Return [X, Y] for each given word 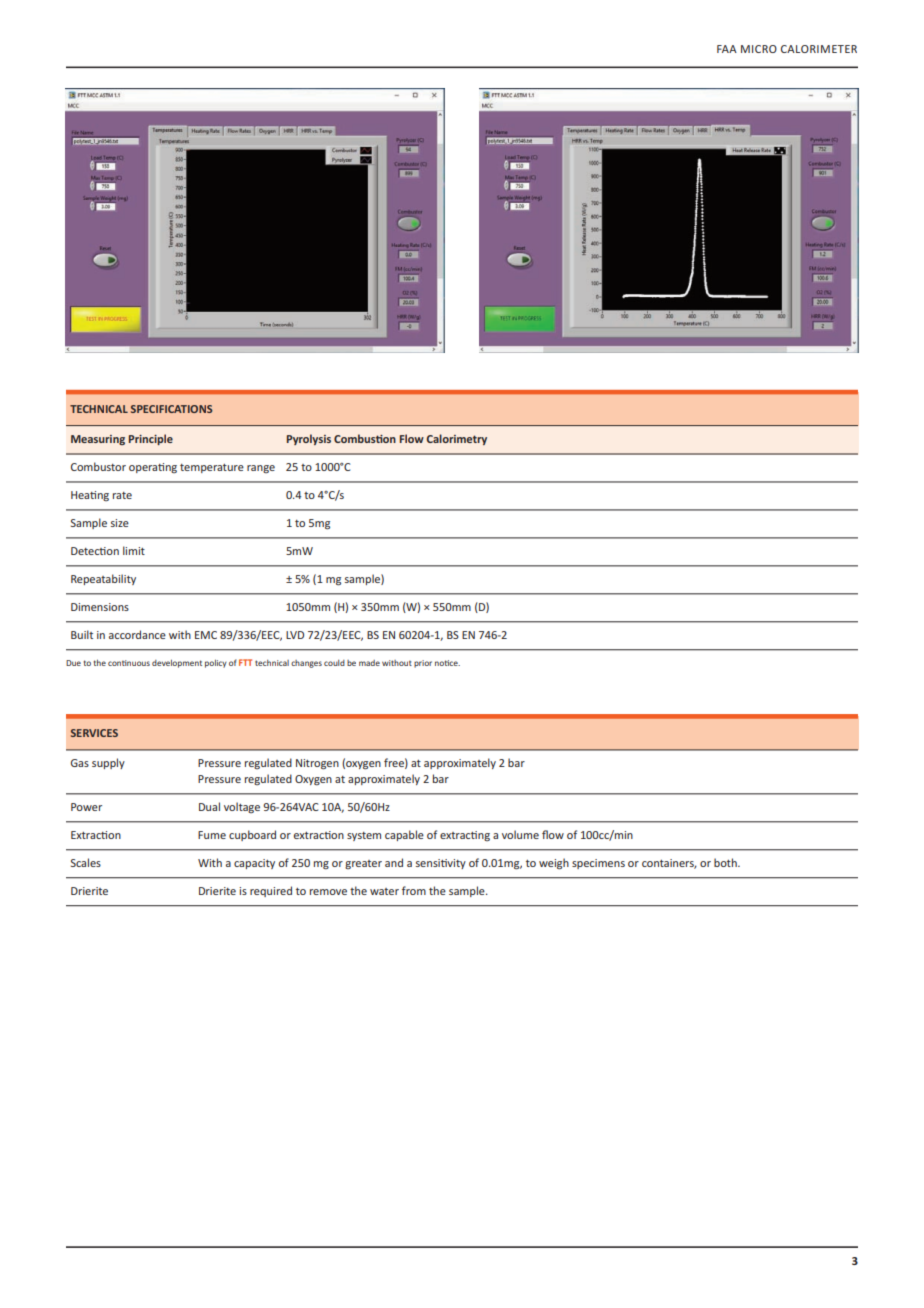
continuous [129, 663]
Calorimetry [456, 439]
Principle [151, 439]
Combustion [365, 438]
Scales [86, 862]
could [334, 663]
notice [447, 663]
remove [328, 892]
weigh [554, 864]
